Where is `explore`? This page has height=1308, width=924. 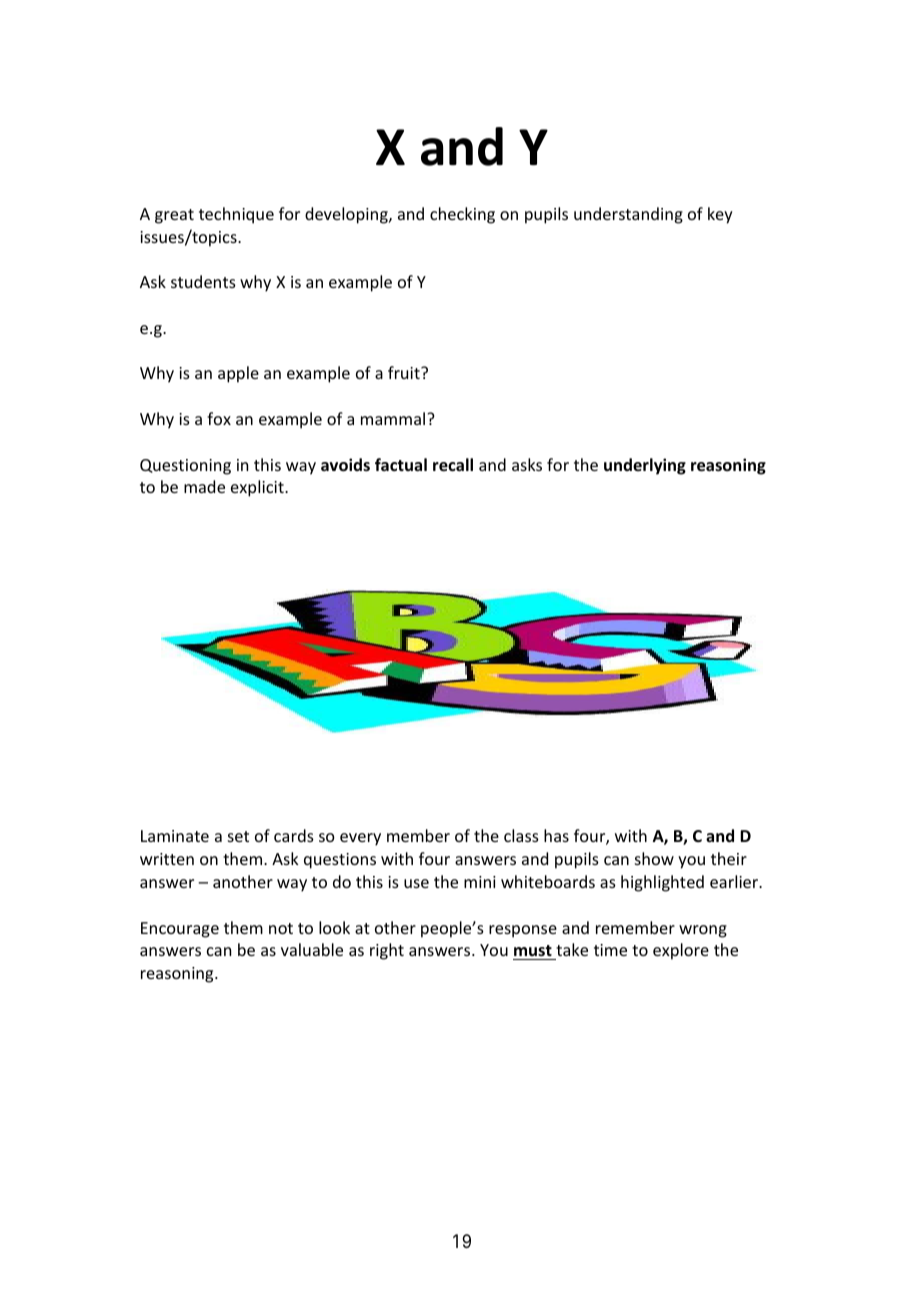 explore is located at coordinates (681, 951).
